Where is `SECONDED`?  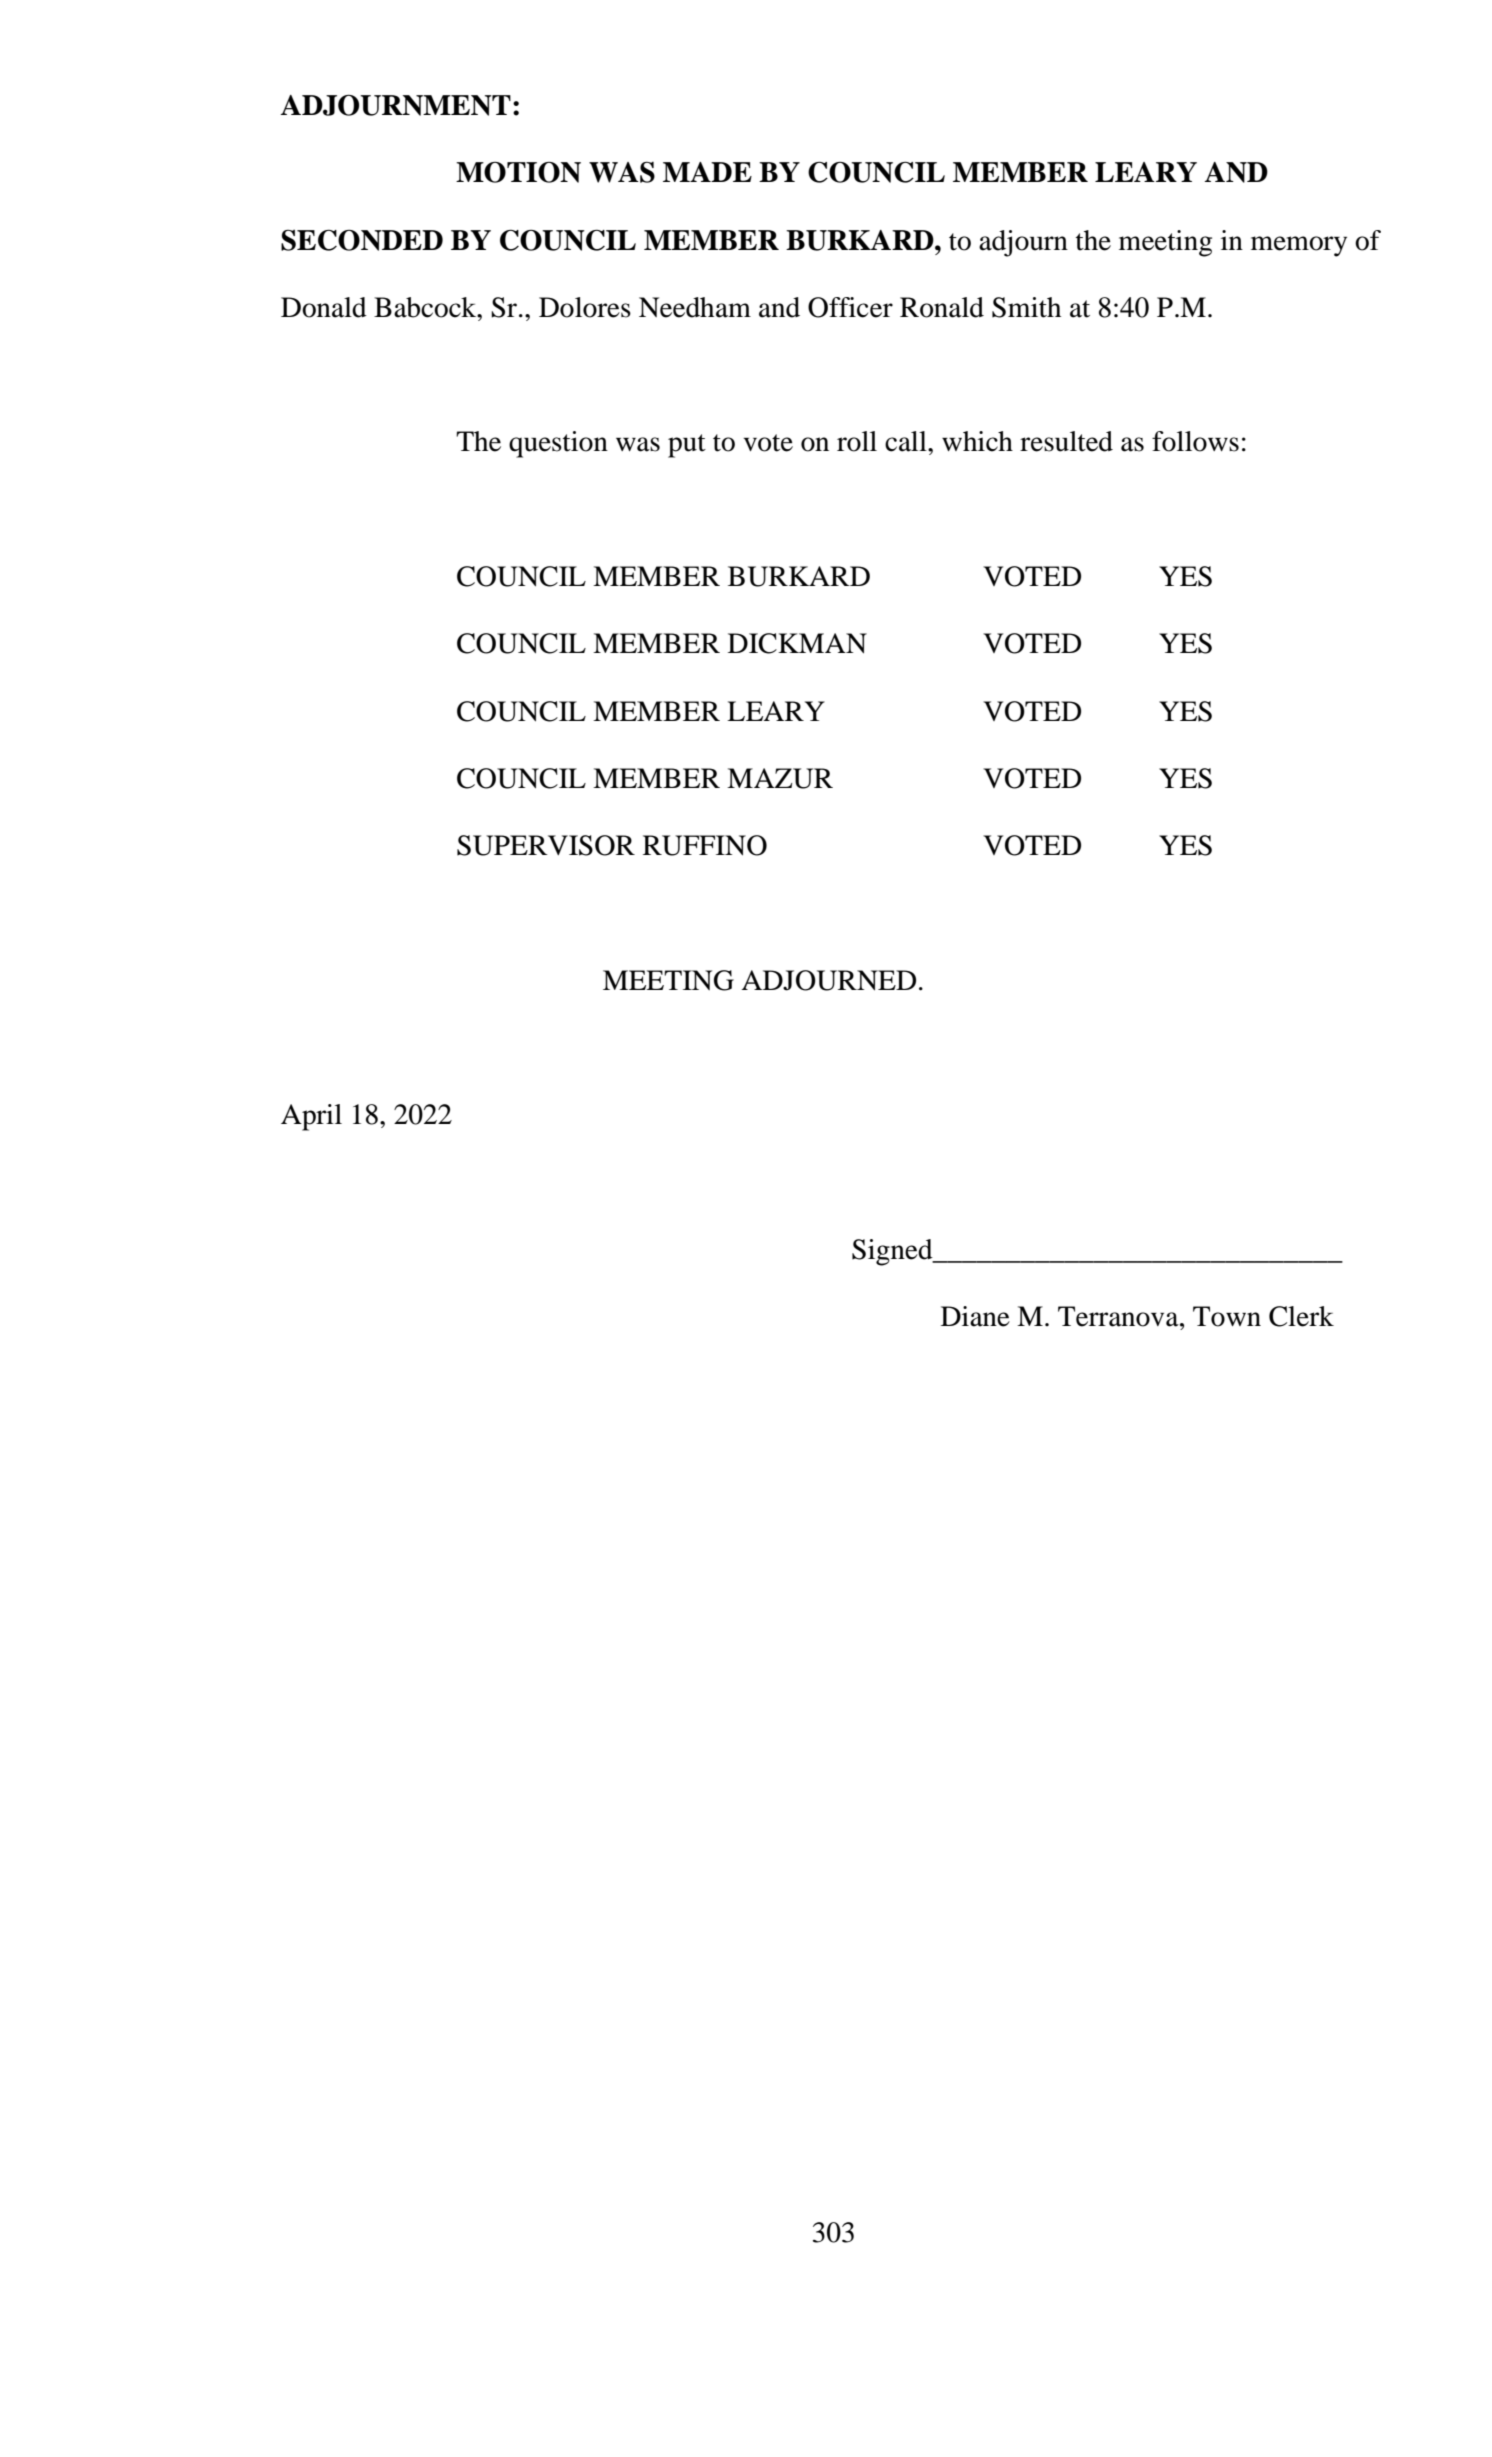
SECONDED is located at coordinates (362, 240).
